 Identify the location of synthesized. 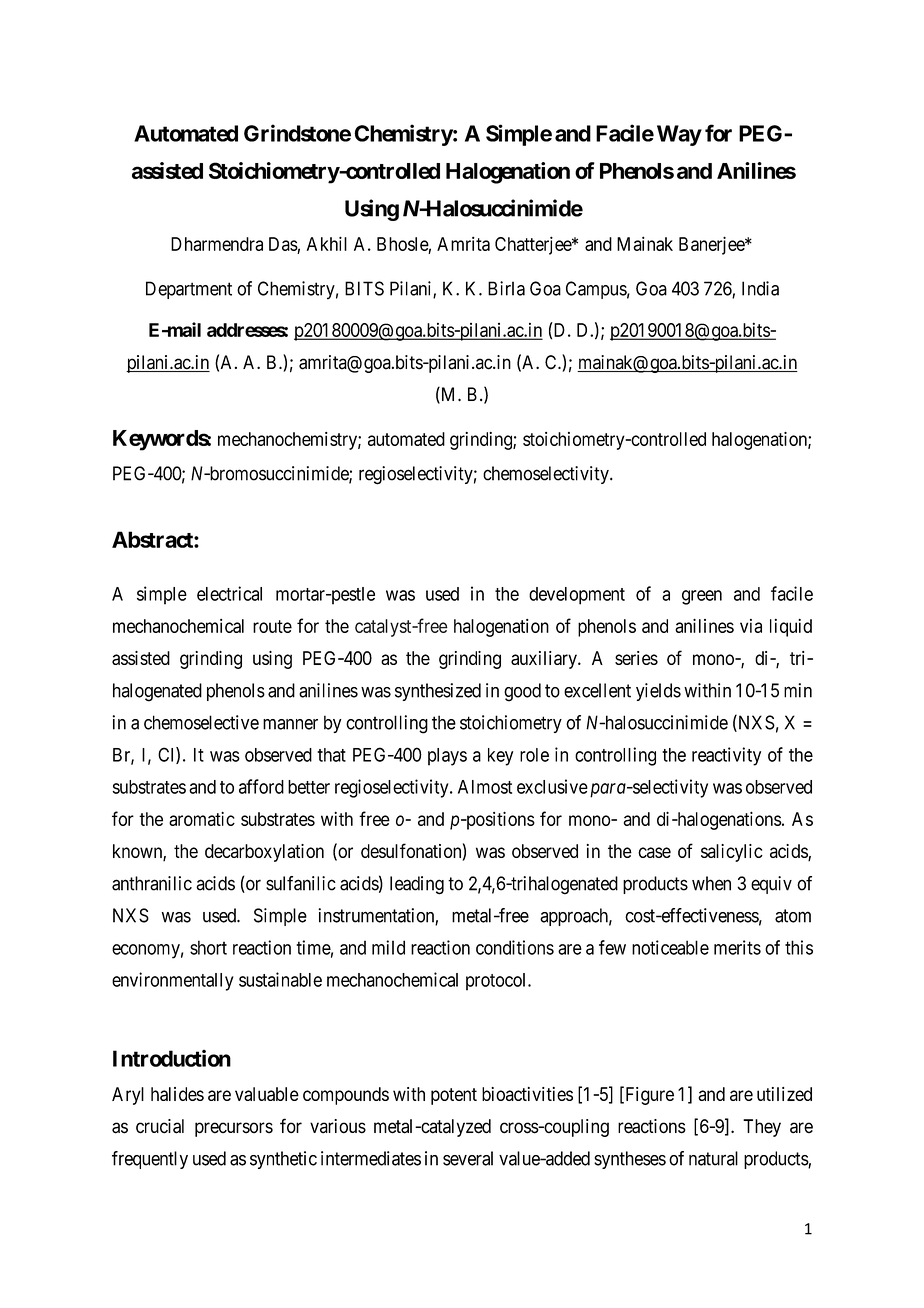
(438, 692).
